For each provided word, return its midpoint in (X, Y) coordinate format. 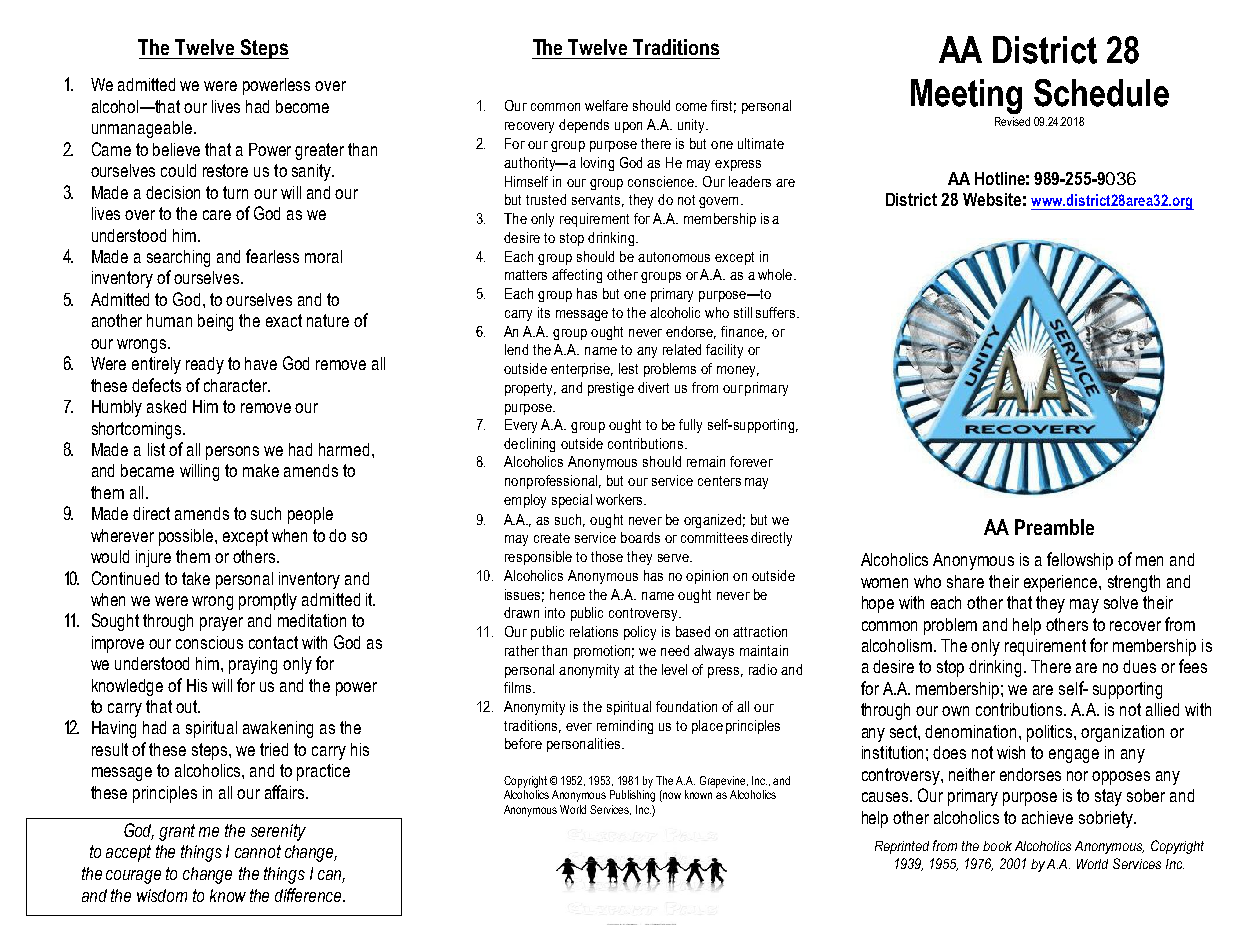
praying (253, 665)
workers (620, 499)
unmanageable (142, 129)
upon (628, 127)
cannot (258, 851)
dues (1139, 666)
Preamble (1054, 527)
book (997, 846)
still (743, 312)
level (674, 669)
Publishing (632, 796)
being (215, 322)
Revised (1012, 121)
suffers (775, 312)
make (261, 470)
